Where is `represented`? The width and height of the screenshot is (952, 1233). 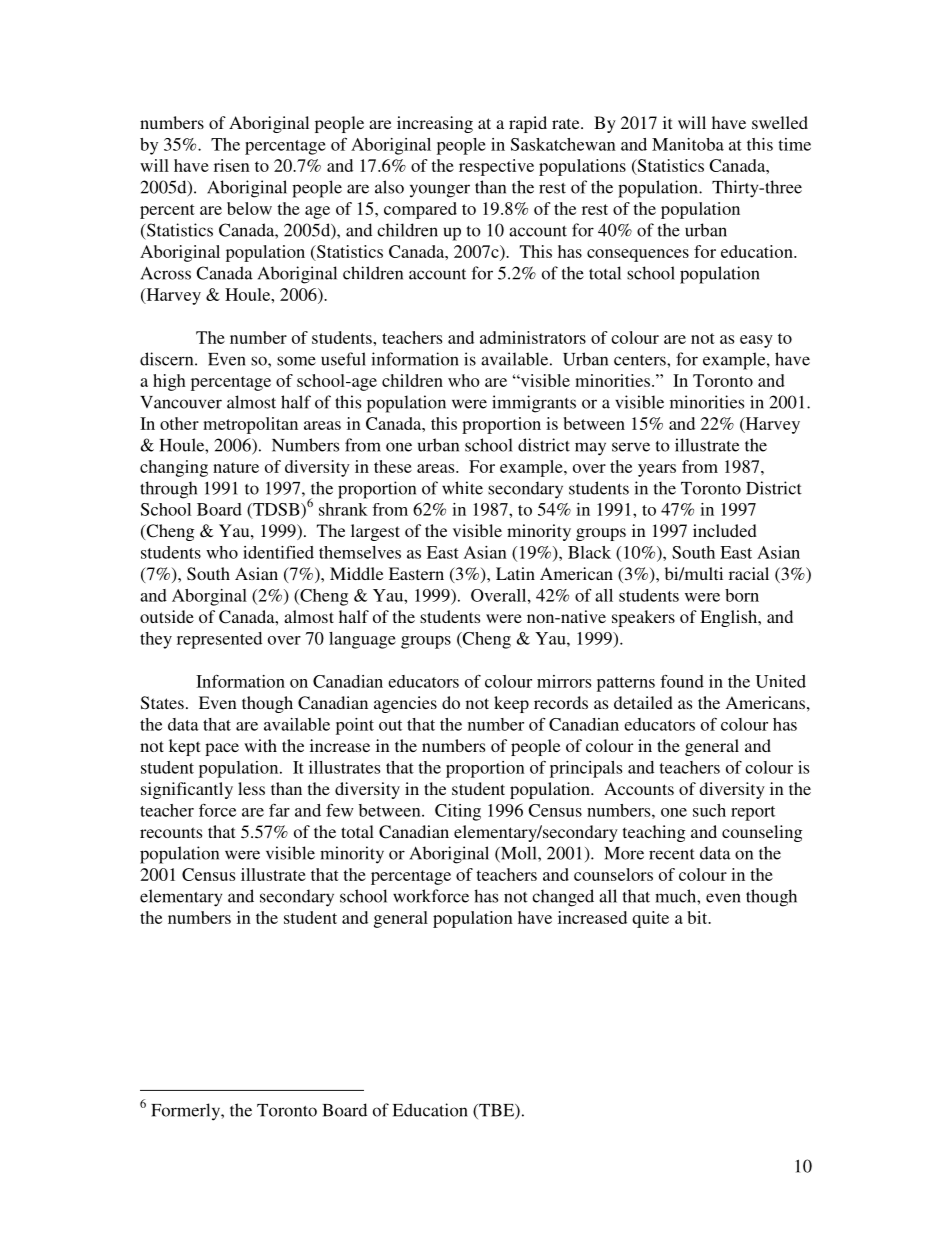 represented is located at coordinates (219, 640).
